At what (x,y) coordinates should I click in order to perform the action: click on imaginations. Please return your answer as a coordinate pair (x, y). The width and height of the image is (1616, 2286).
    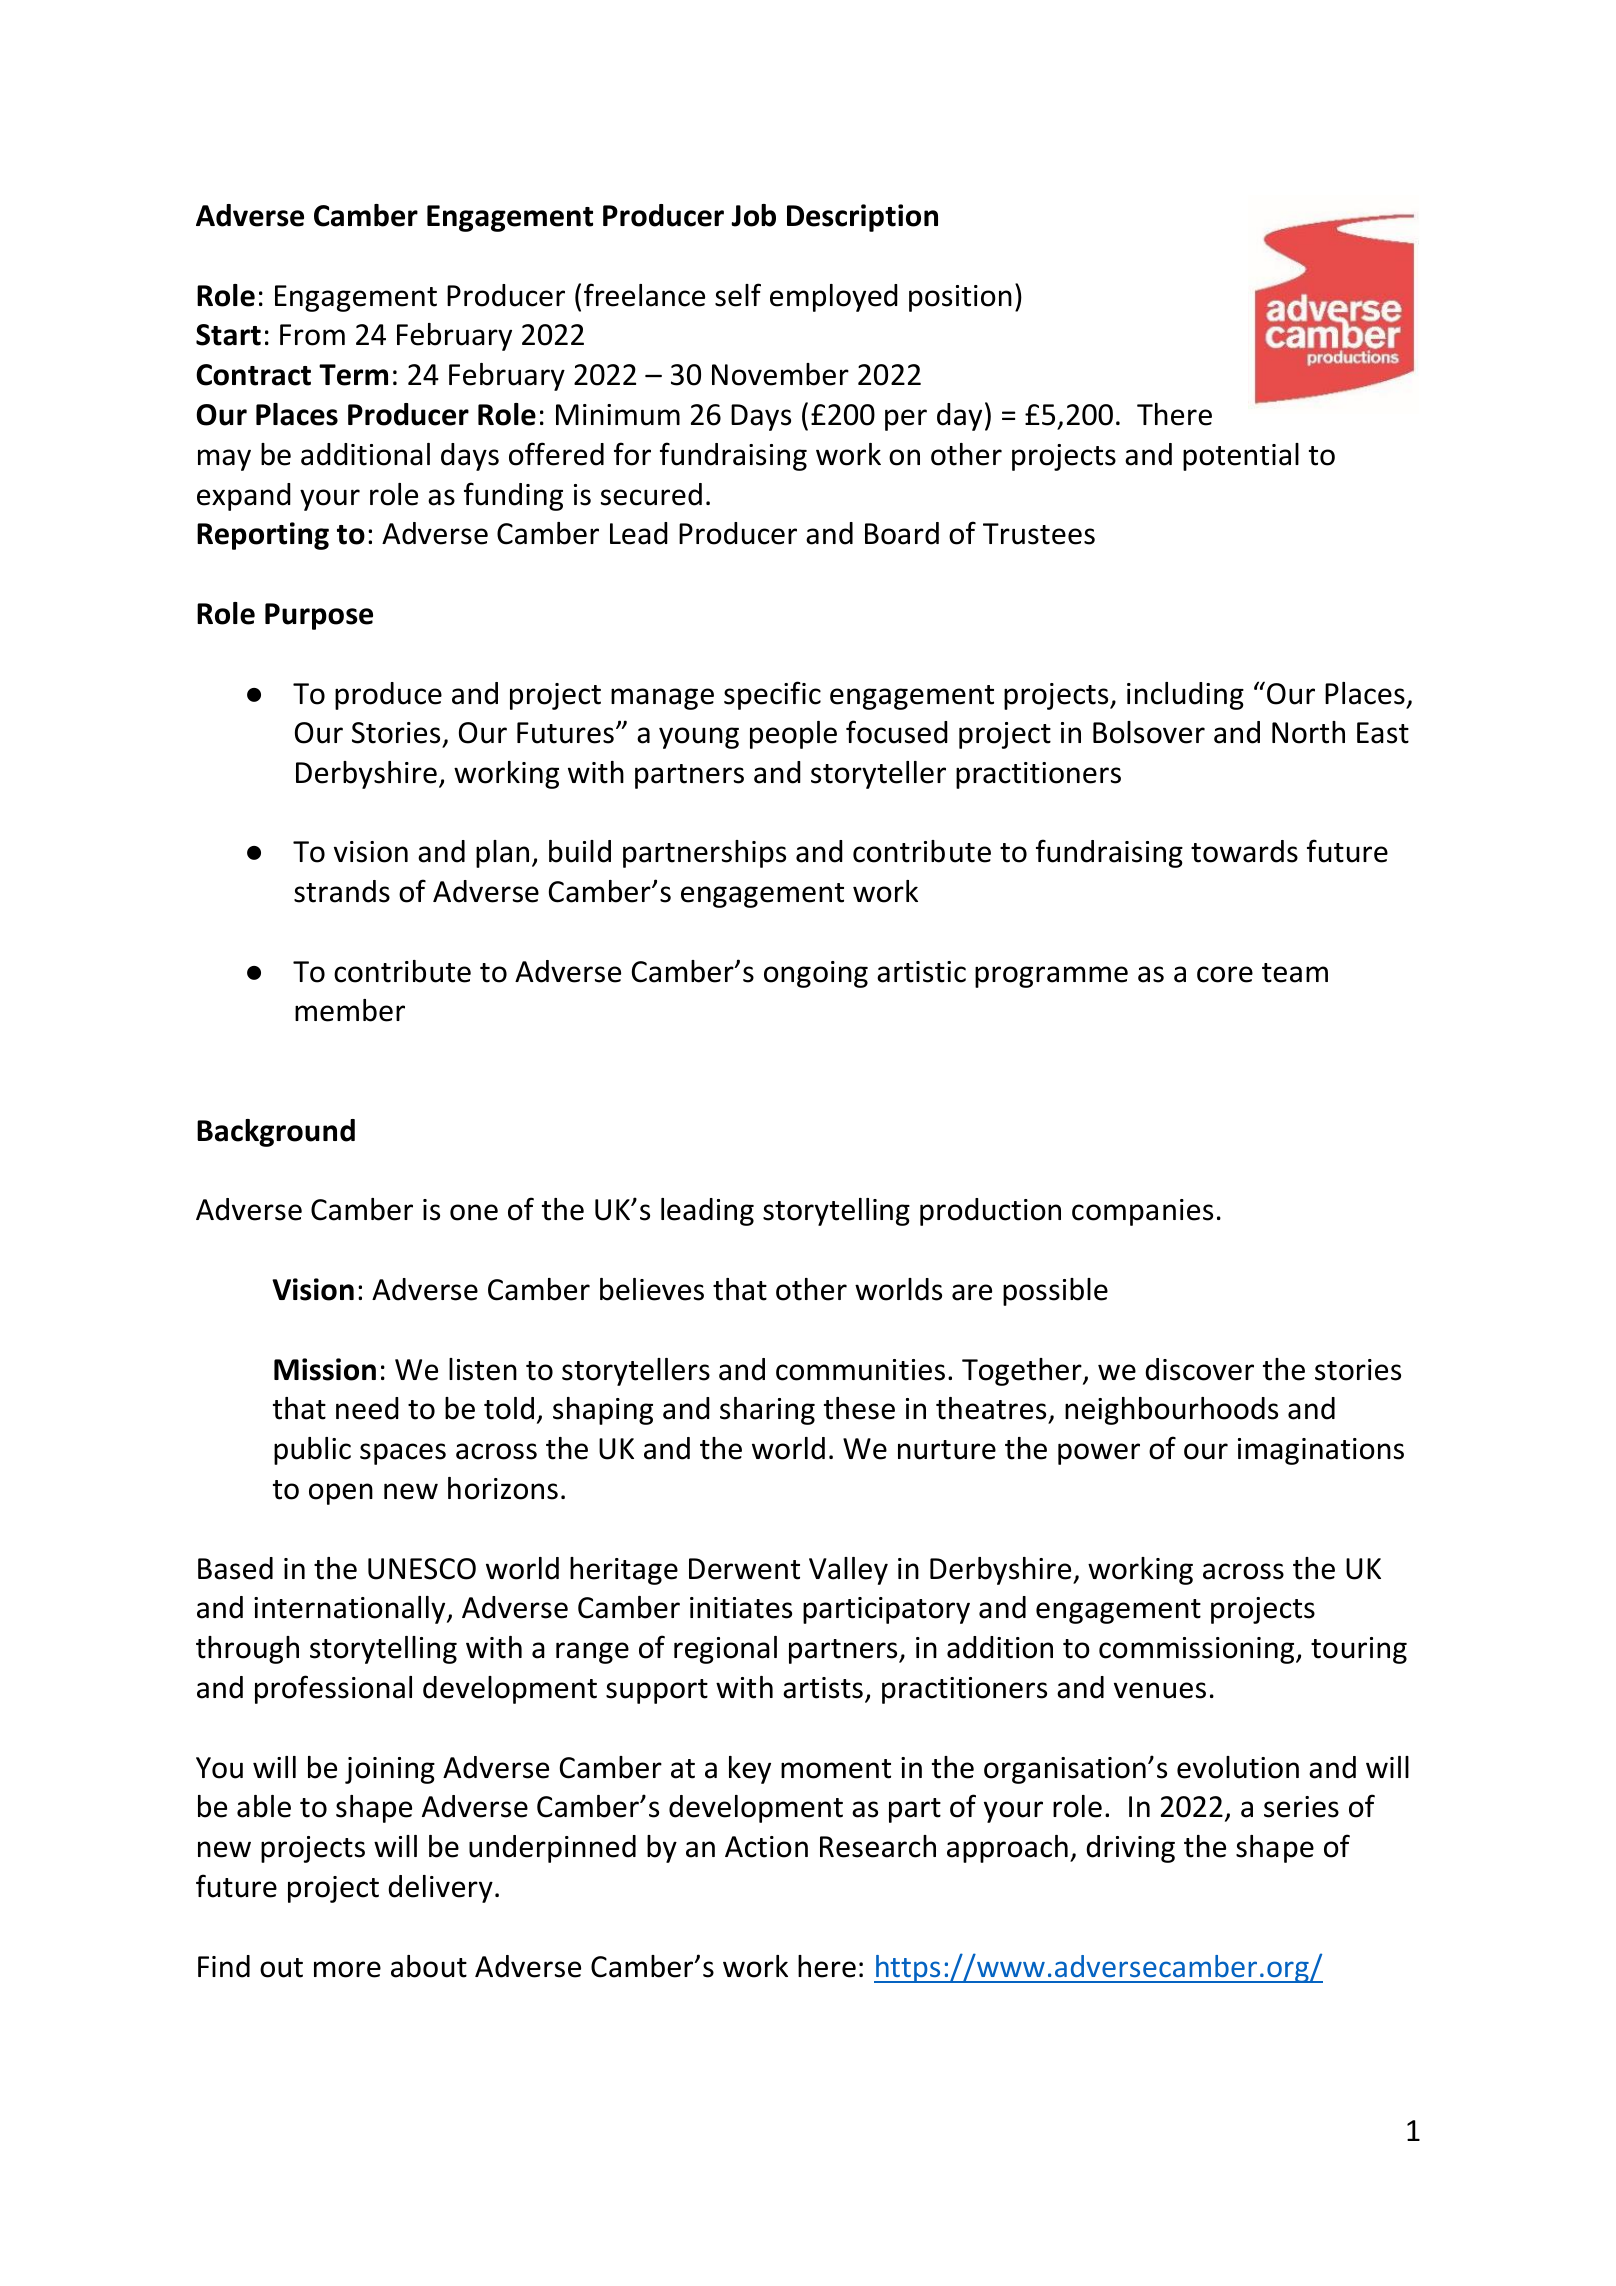
    Looking at the image, I should click on (1321, 1451).
